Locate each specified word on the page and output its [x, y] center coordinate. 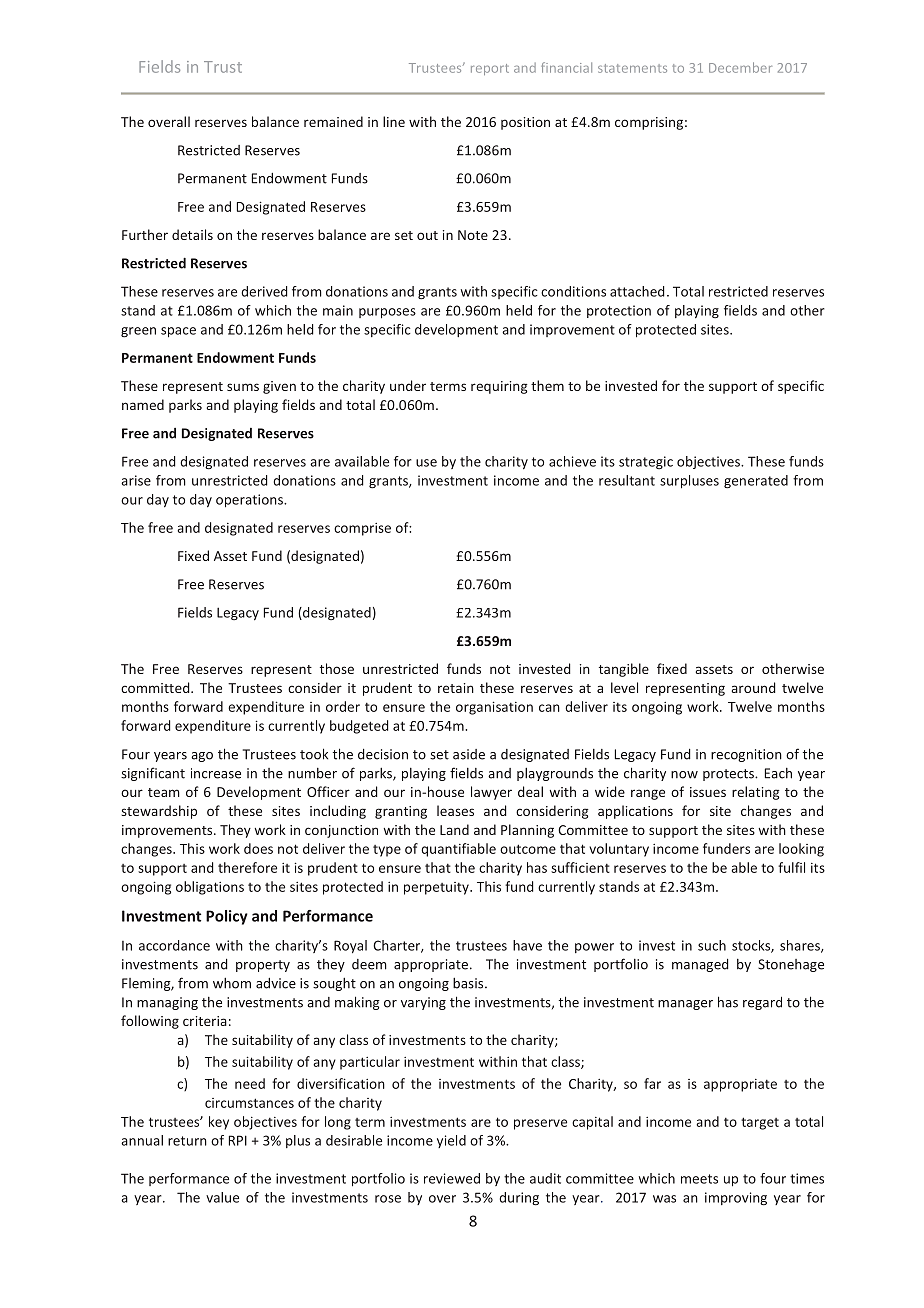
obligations [210, 888]
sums [243, 387]
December [740, 67]
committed [156, 687]
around [753, 687]
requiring [499, 387]
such [712, 945]
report [490, 69]
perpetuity [437, 888]
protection [619, 311]
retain [456, 688]
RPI [238, 1140]
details [192, 234]
